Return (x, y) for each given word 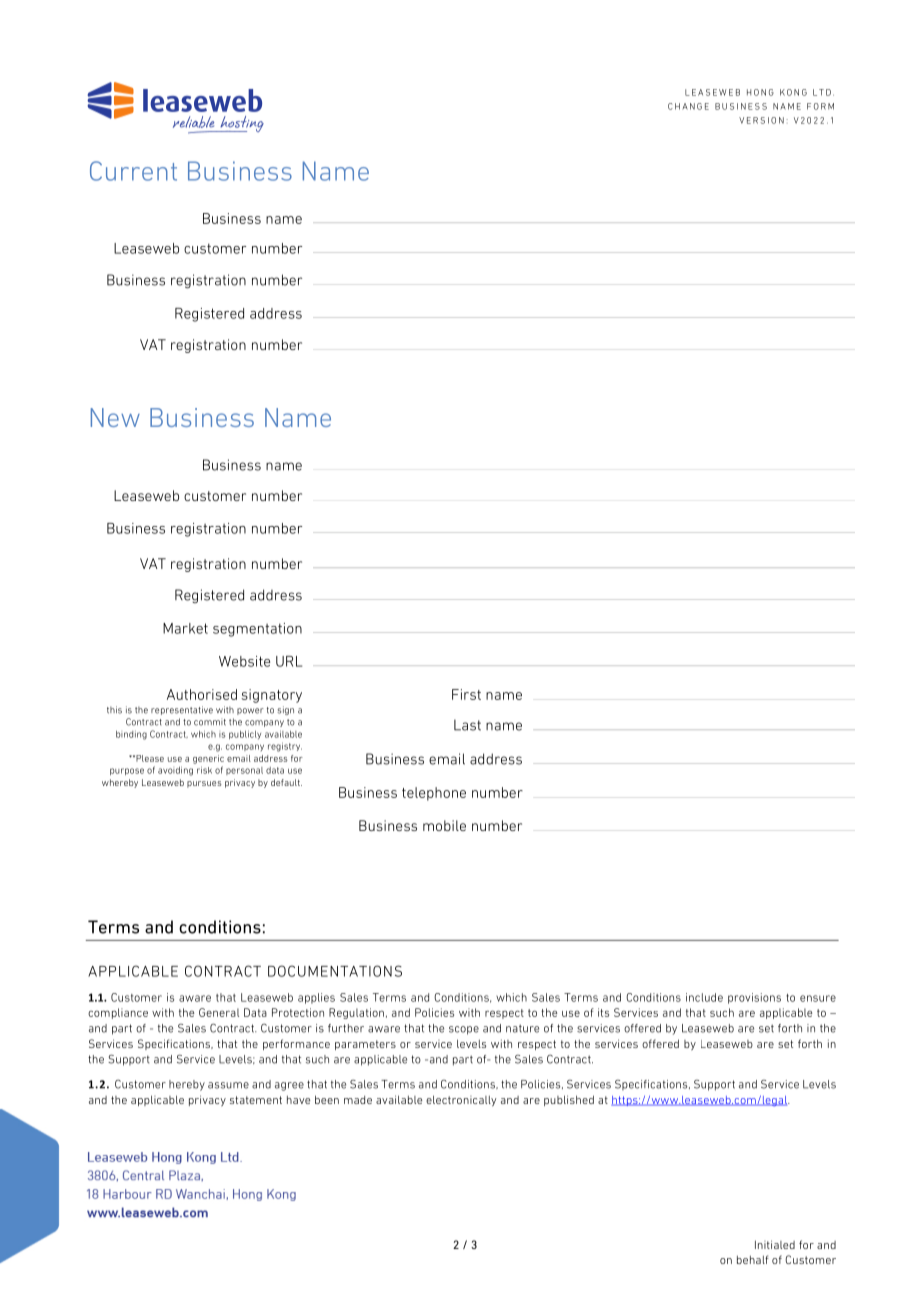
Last (467, 725)
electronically (461, 1100)
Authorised (202, 694)
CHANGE (688, 106)
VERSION (761, 120)
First (466, 694)
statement (256, 1100)
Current (133, 171)
